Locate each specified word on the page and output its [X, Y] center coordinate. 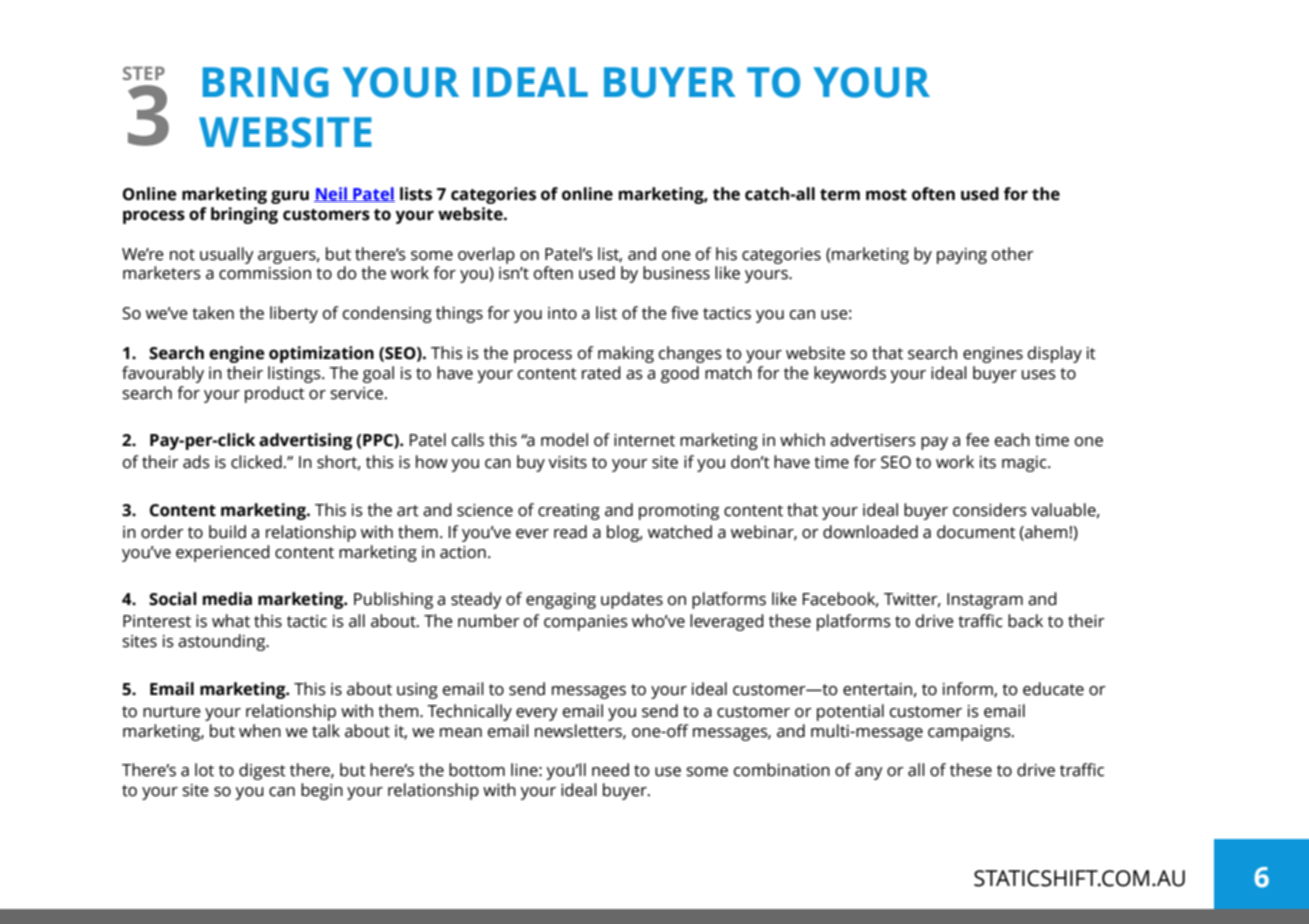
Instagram [985, 601]
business [676, 273]
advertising [306, 441]
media [227, 599]
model [564, 440]
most [886, 195]
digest [262, 771]
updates [632, 600]
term [840, 195]
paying [962, 256]
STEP [144, 73]
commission [265, 273]
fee [977, 440]
